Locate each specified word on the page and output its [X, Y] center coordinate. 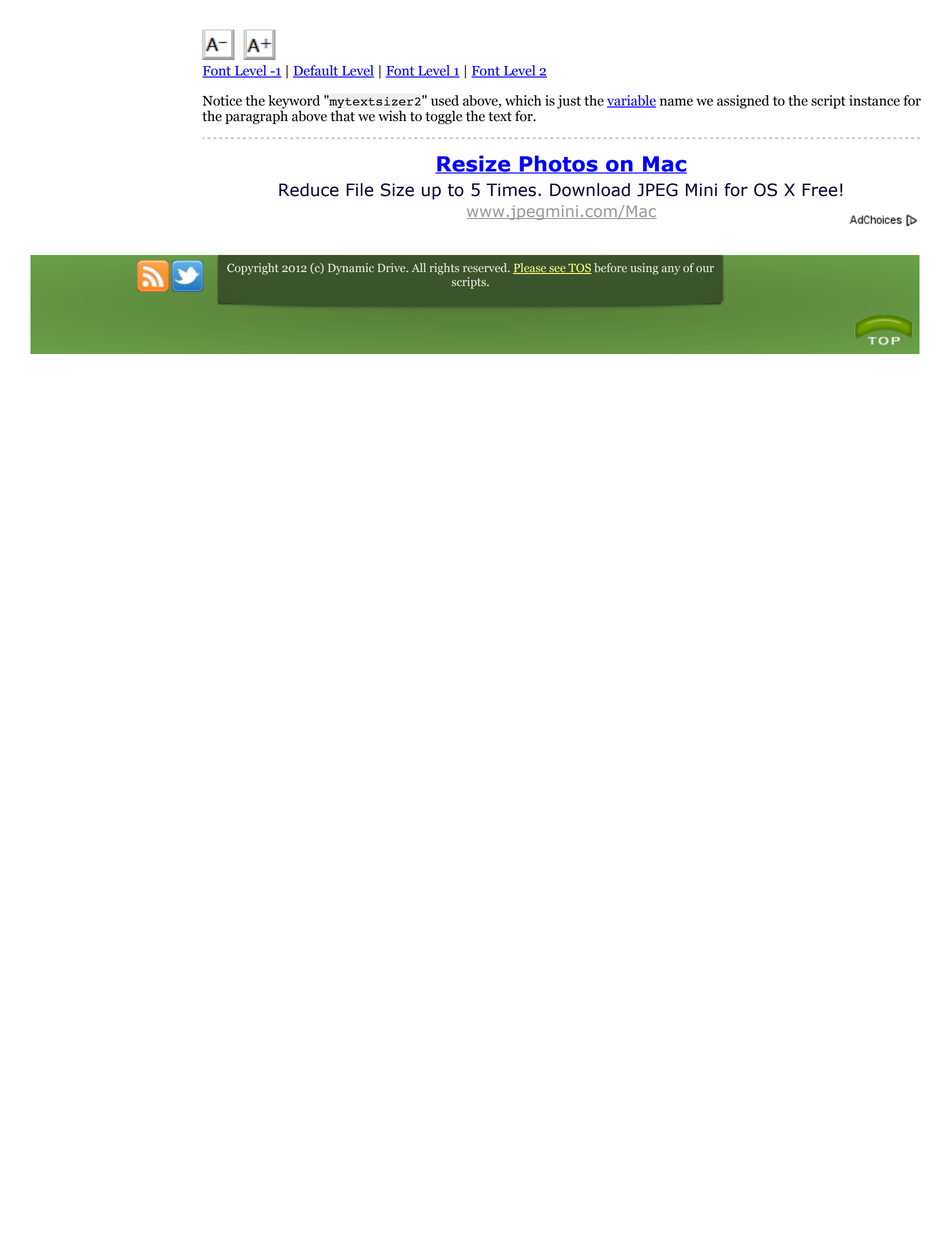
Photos [559, 164]
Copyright [253, 269]
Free [820, 190]
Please [530, 268]
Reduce [309, 190]
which [523, 100]
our [705, 269]
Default [317, 71]
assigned [743, 102]
